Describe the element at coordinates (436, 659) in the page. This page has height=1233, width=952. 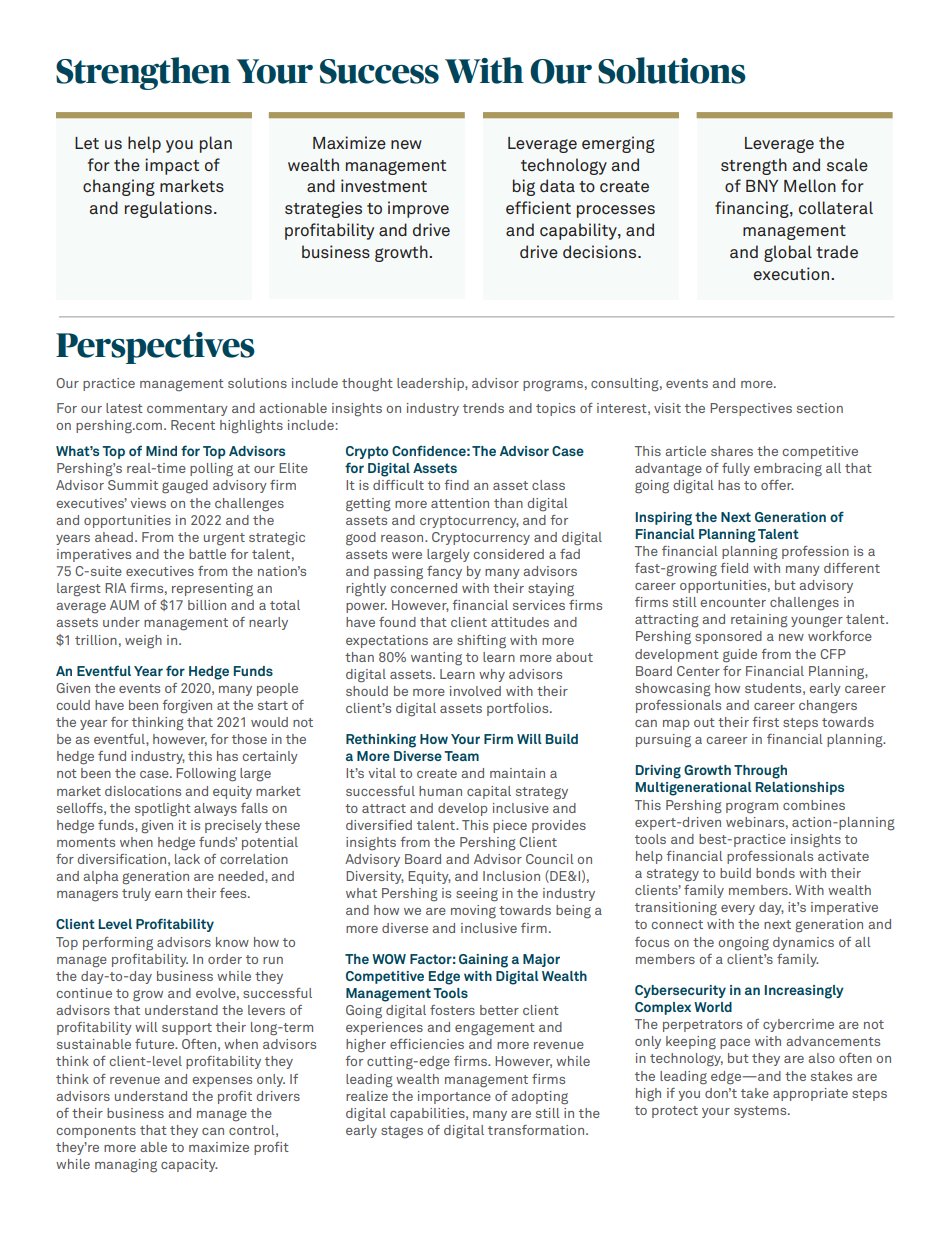
I see `wanting` at that location.
